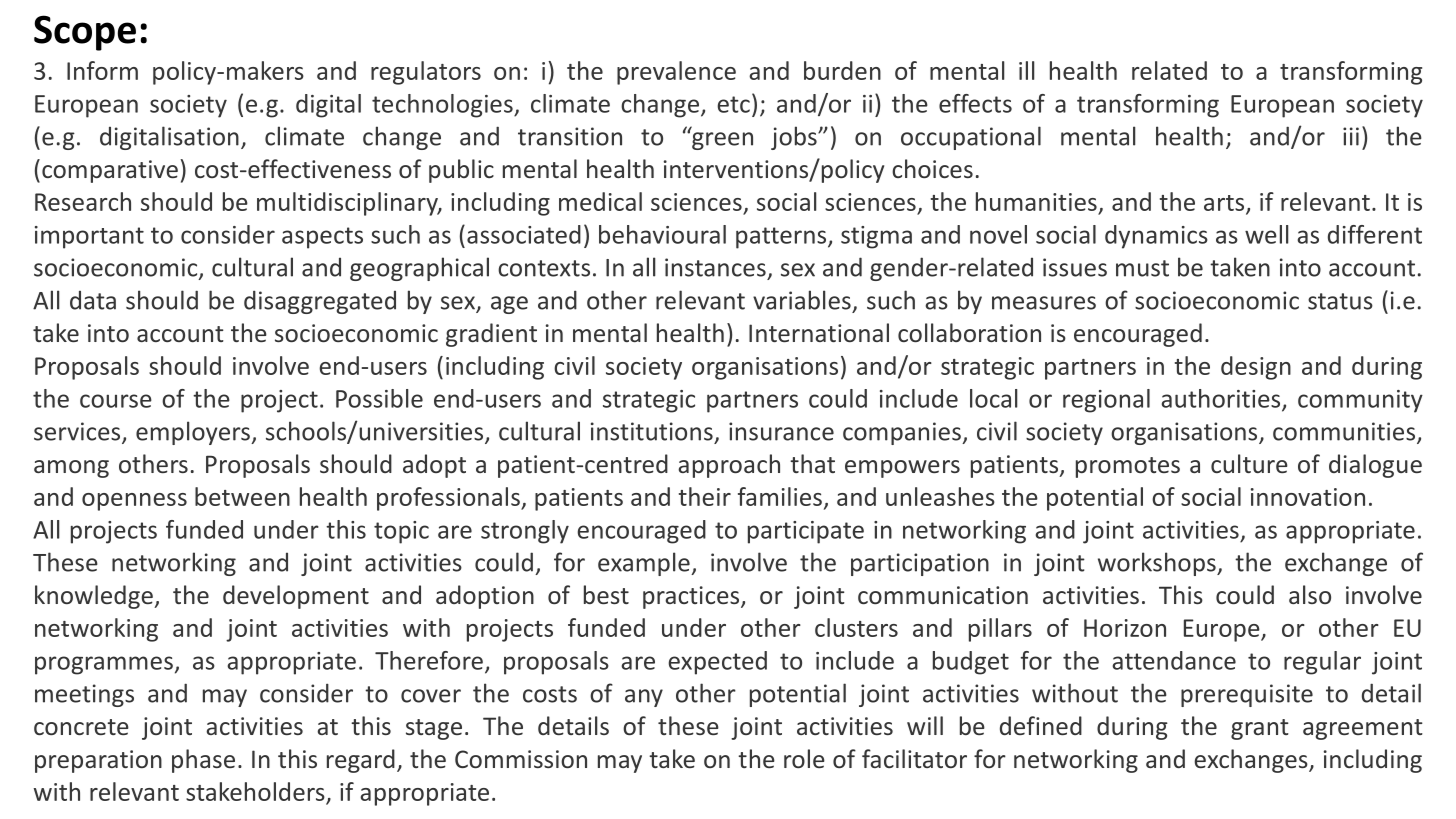 Image resolution: width=1456 pixels, height=819 pixels. Describe the element at coordinates (804, 758) in the image. I see `role` at that location.
